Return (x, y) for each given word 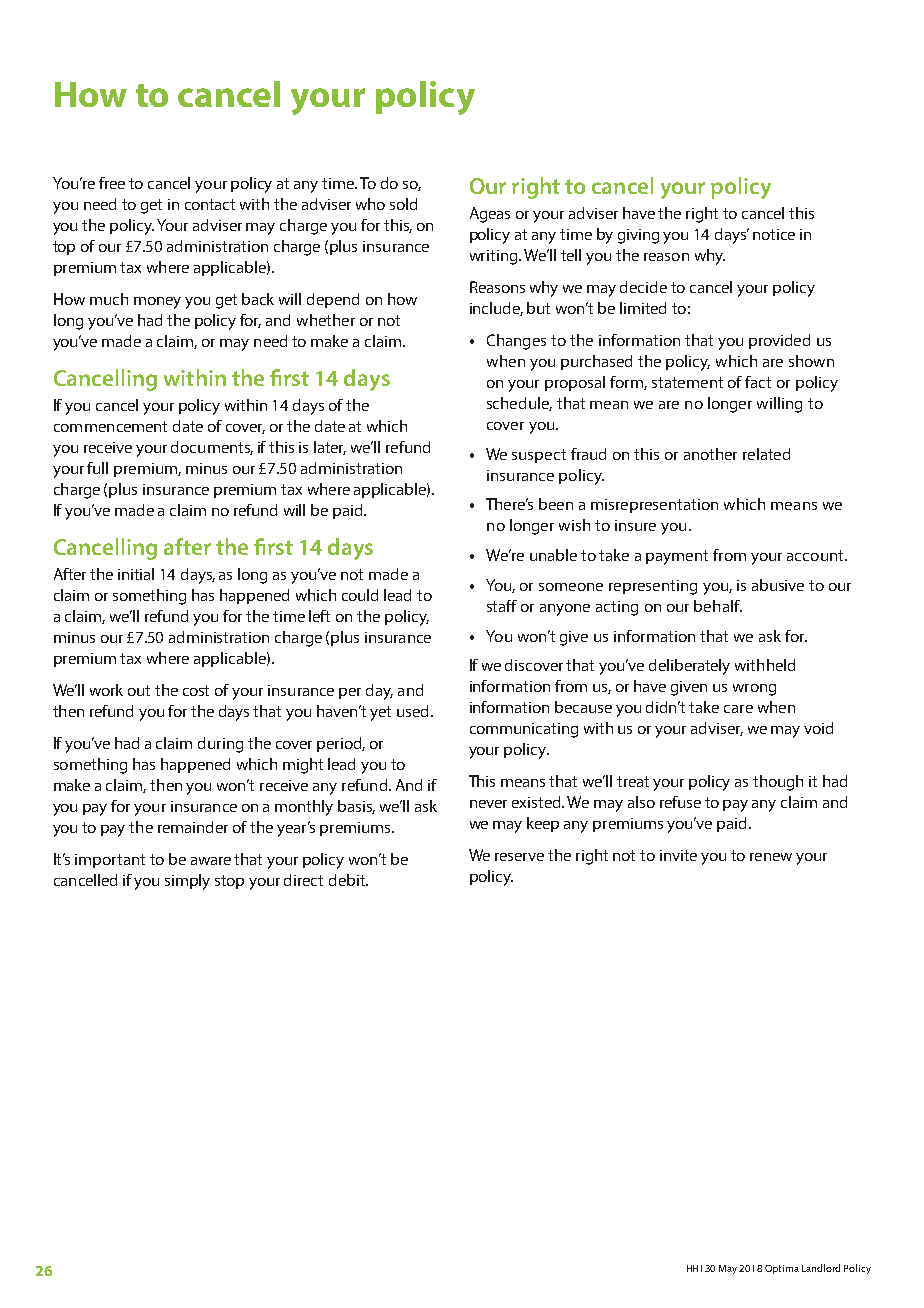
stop (229, 882)
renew (771, 857)
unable (553, 555)
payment (677, 557)
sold (403, 204)
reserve (519, 857)
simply (187, 882)
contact (210, 204)
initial (136, 574)
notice (774, 234)
